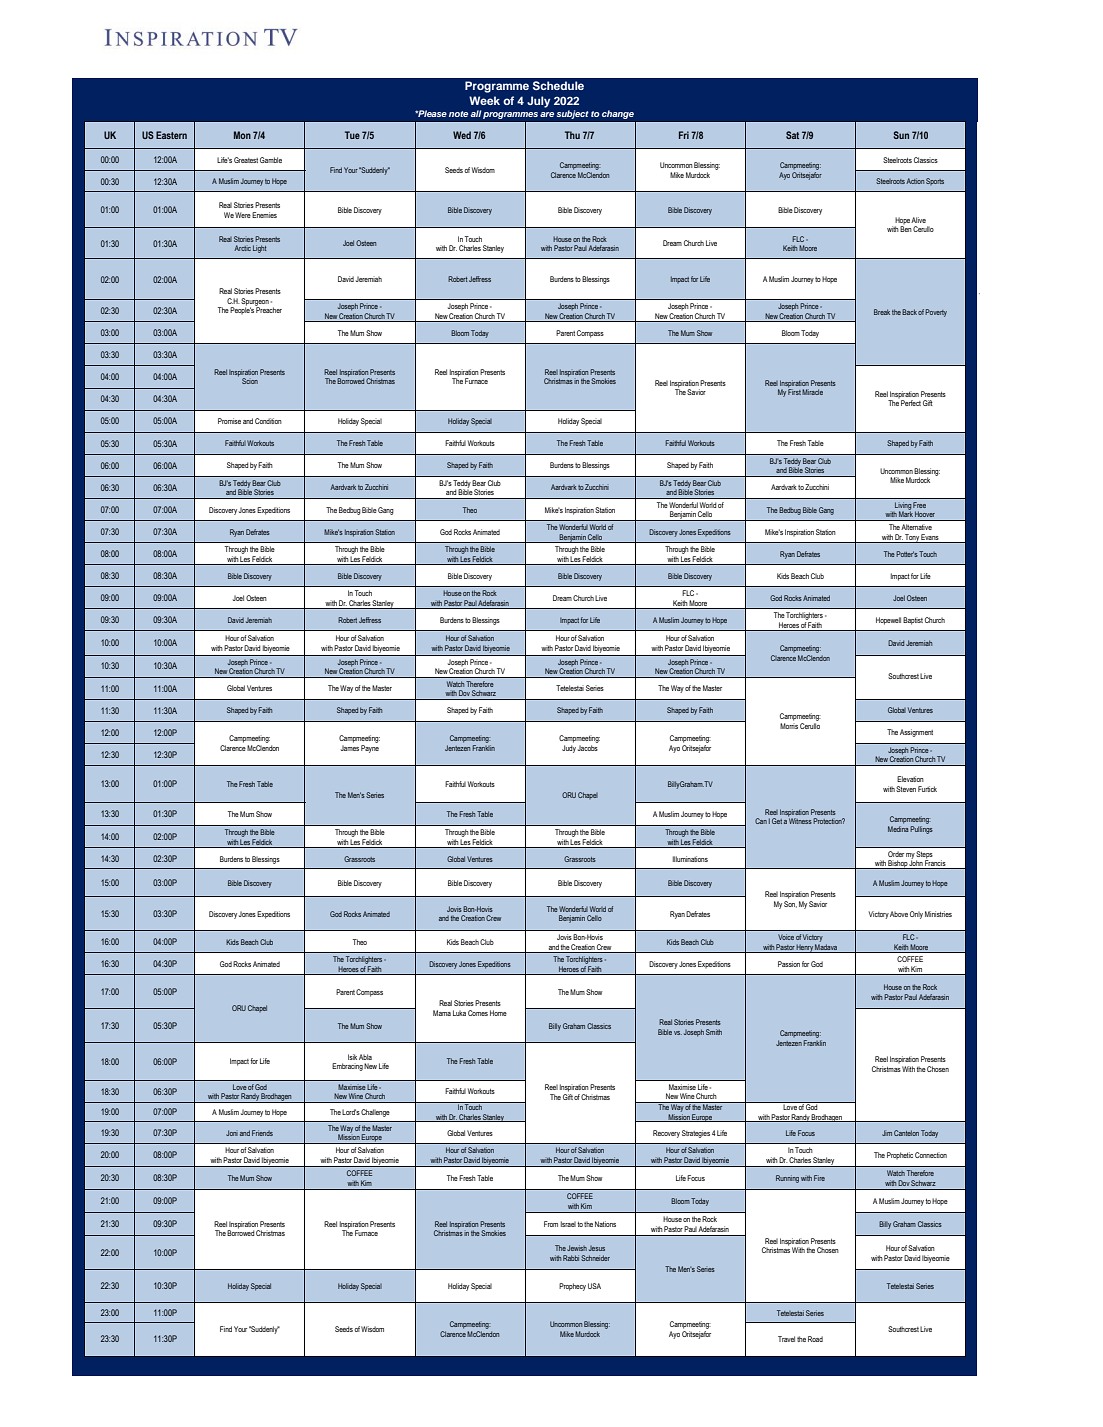 The width and height of the document is (1103, 1427). Describe the element at coordinates (815, 1339) in the document. I see `Road` at that location.
